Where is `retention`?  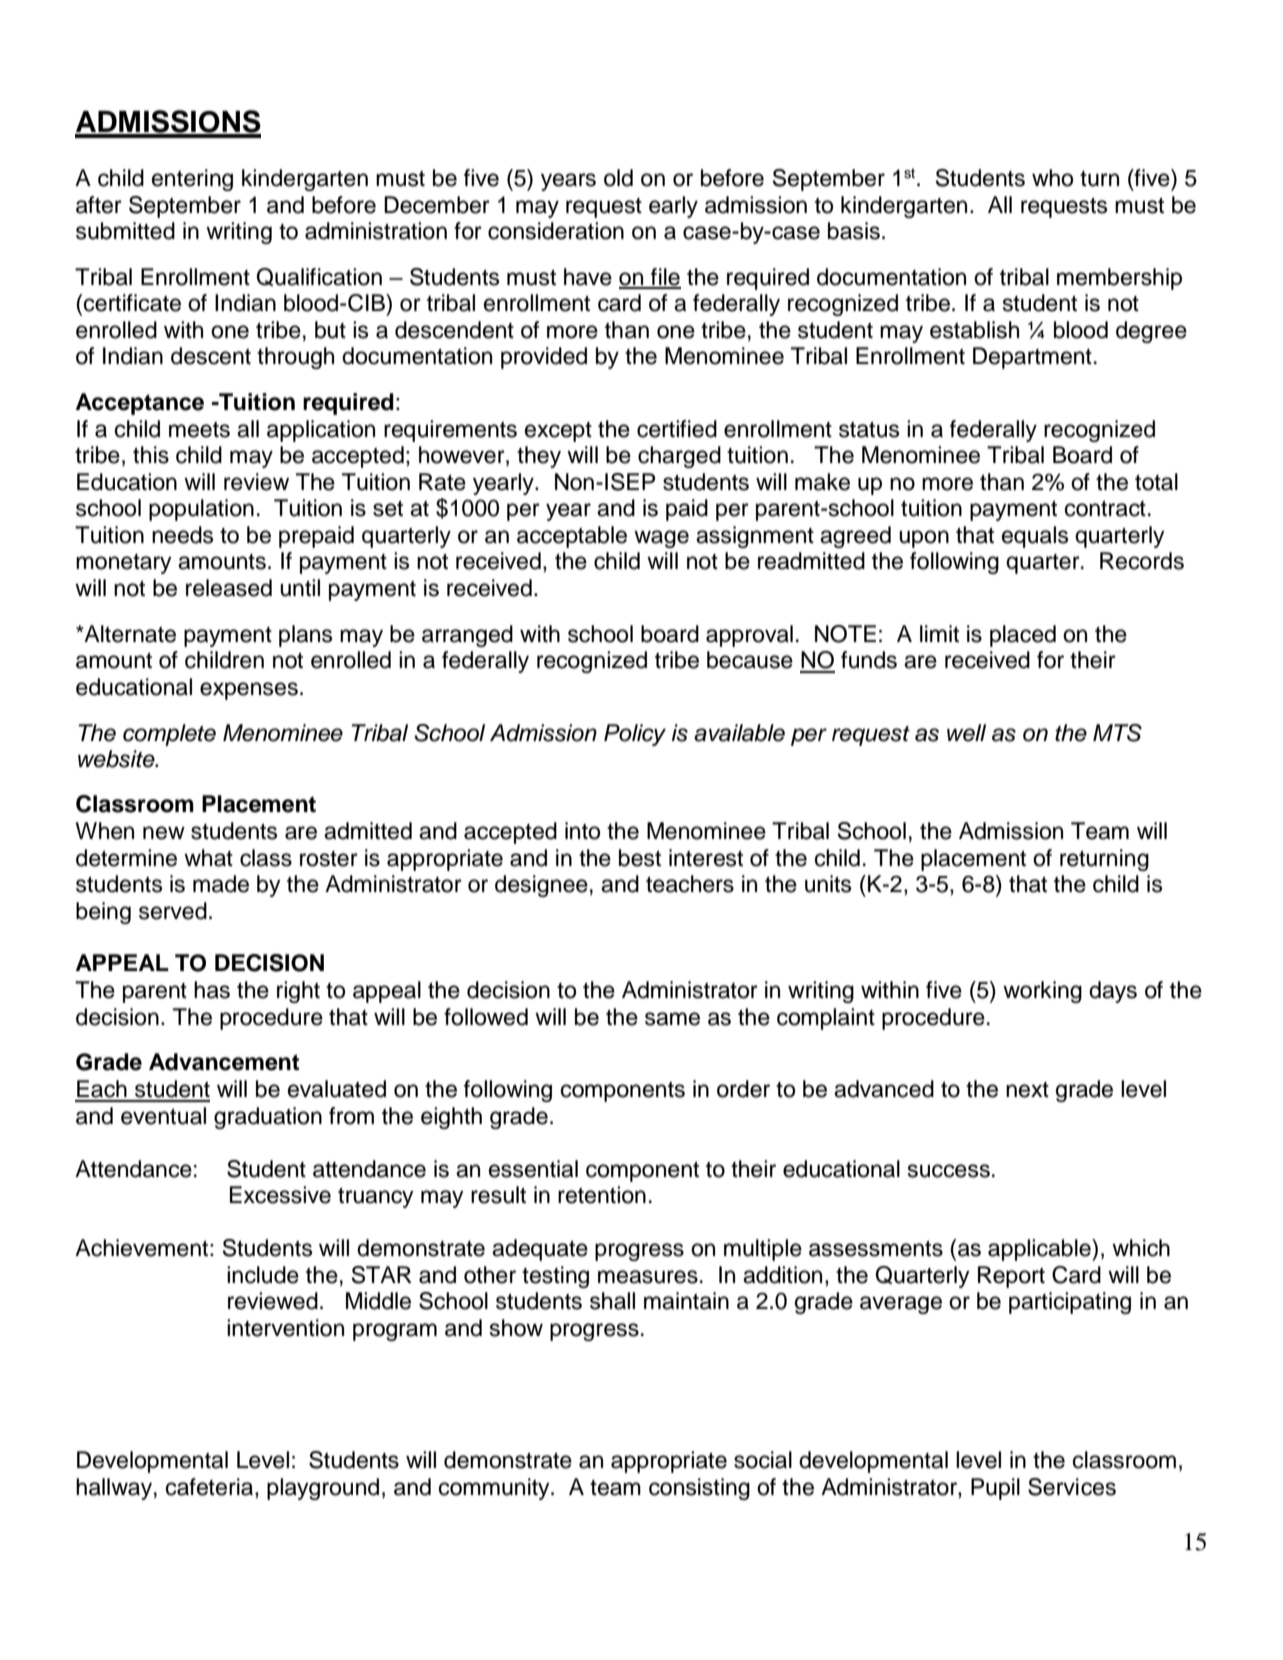
retention is located at coordinates (602, 1195).
